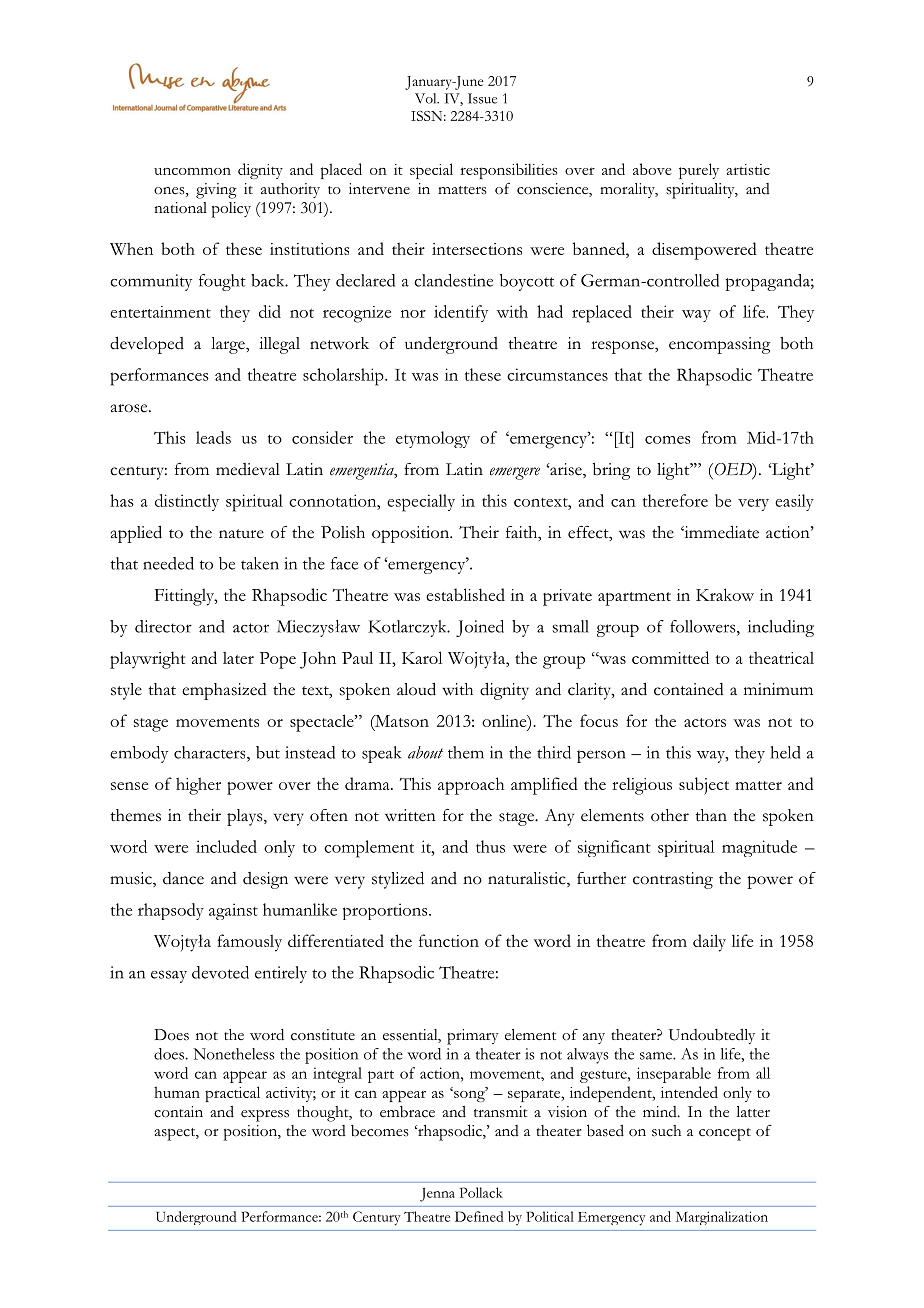  Describe the element at coordinates (709, 943) in the page. I see `daily` at that location.
